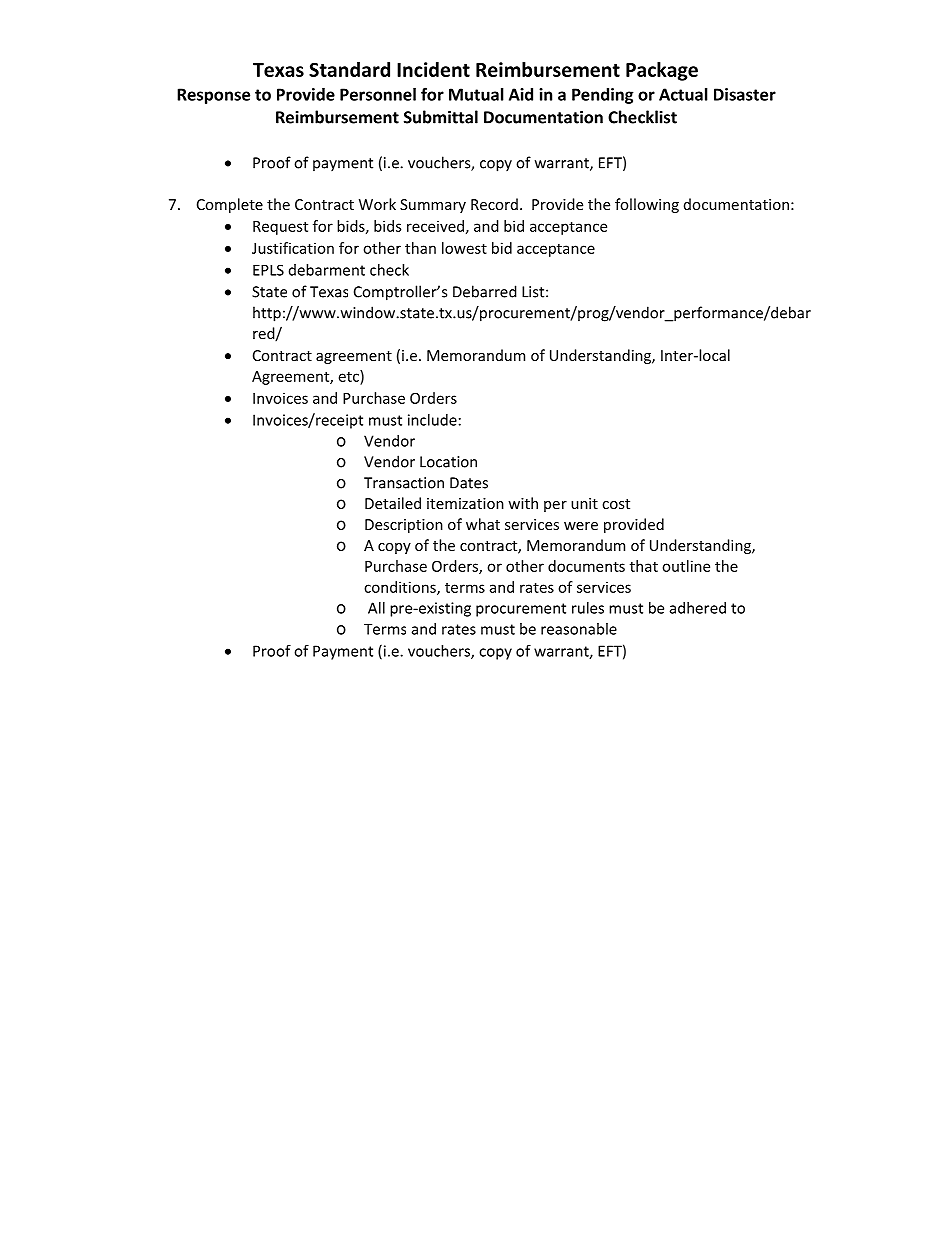  Describe the element at coordinates (213, 96) in the page. I see `Response` at that location.
